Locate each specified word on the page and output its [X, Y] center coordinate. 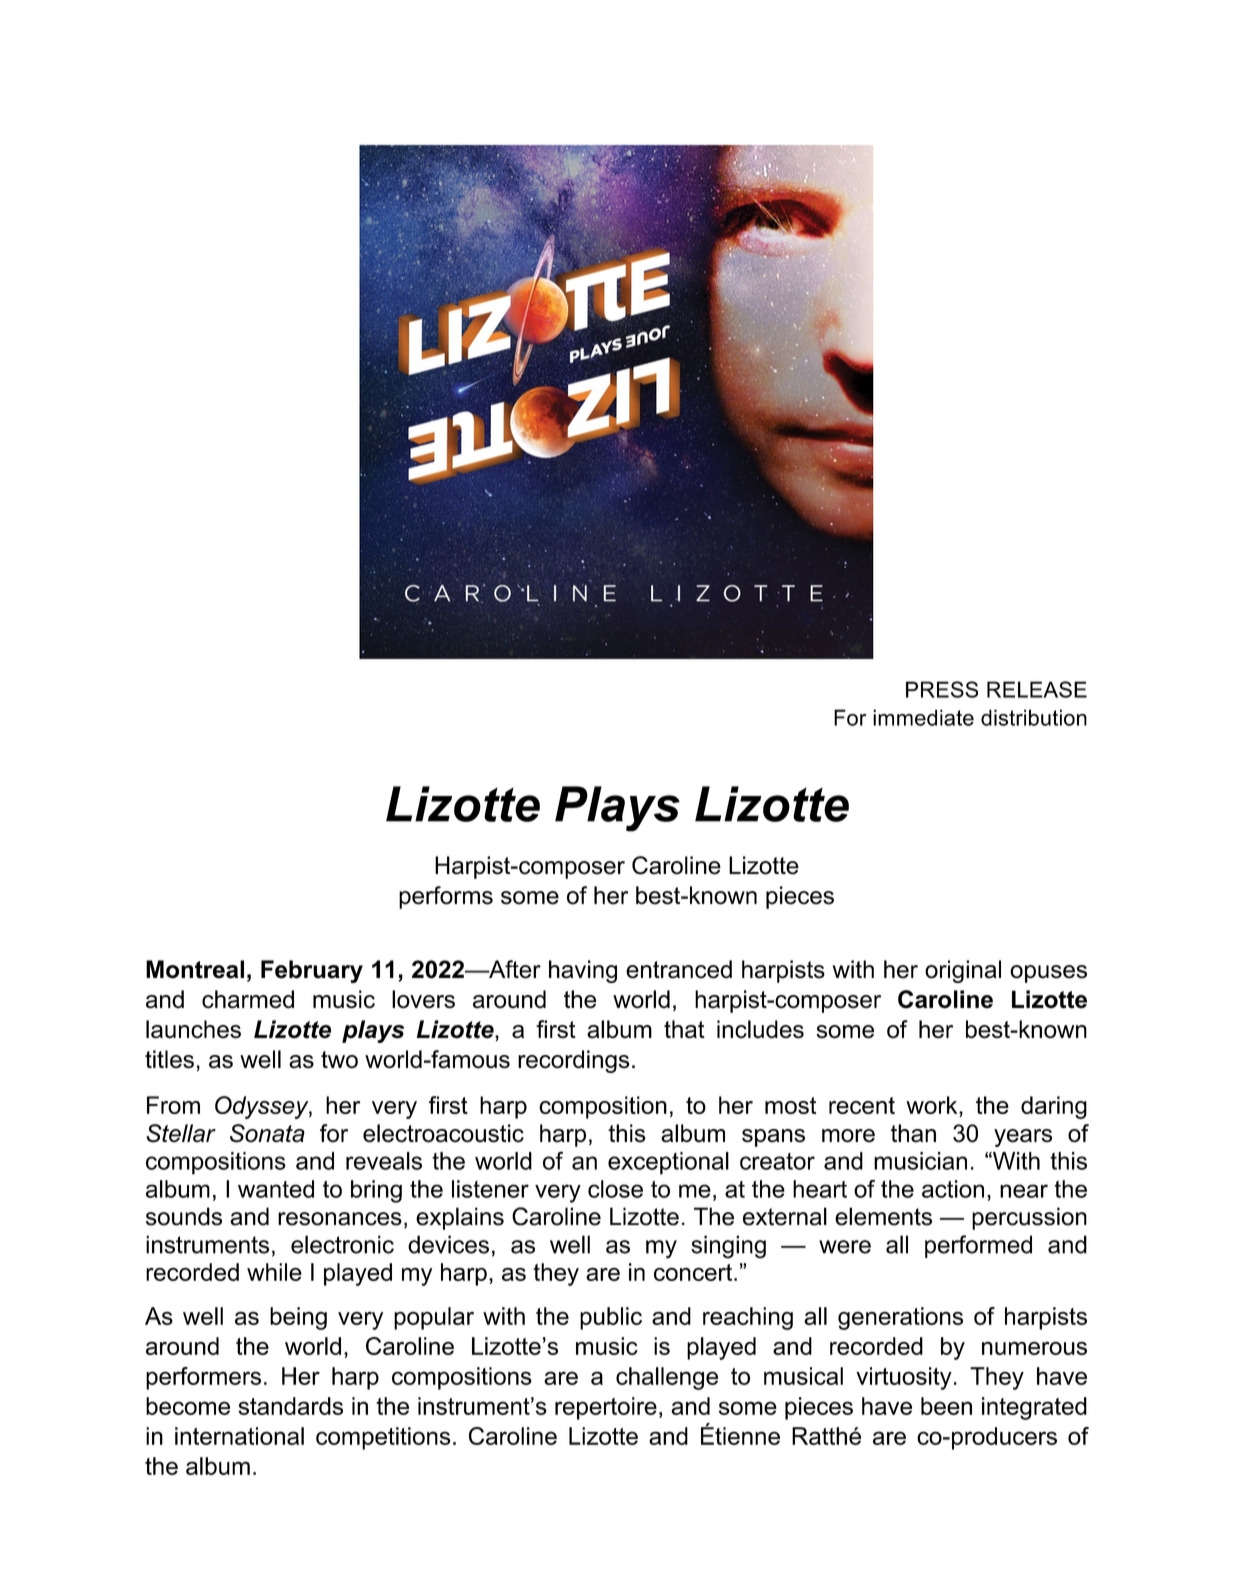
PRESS [942, 689]
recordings [574, 1061]
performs [446, 897]
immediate [923, 717]
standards [290, 1406]
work [933, 1106]
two [339, 1060]
